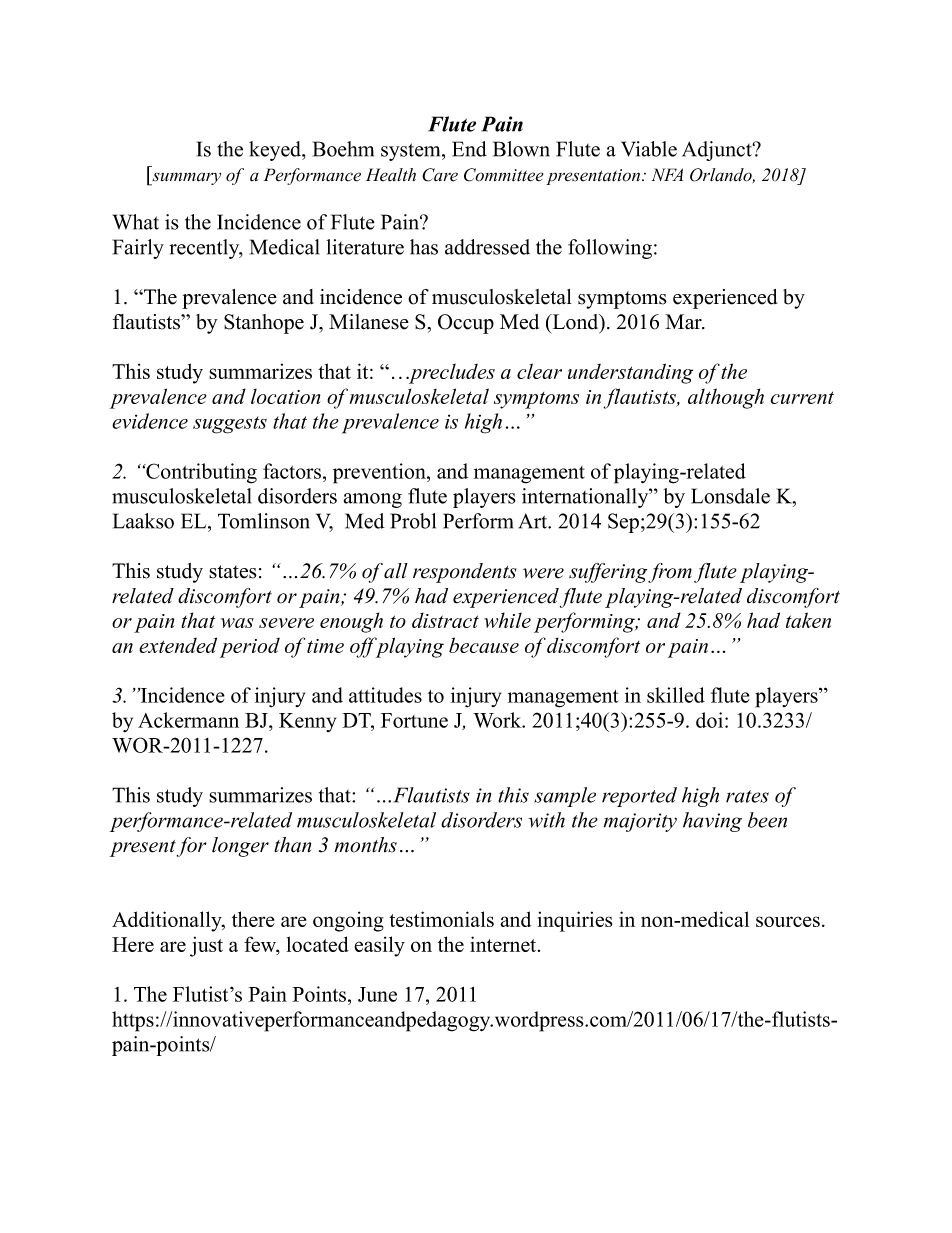  What do you see at coordinates (726, 398) in the document?
I see `although` at bounding box center [726, 398].
